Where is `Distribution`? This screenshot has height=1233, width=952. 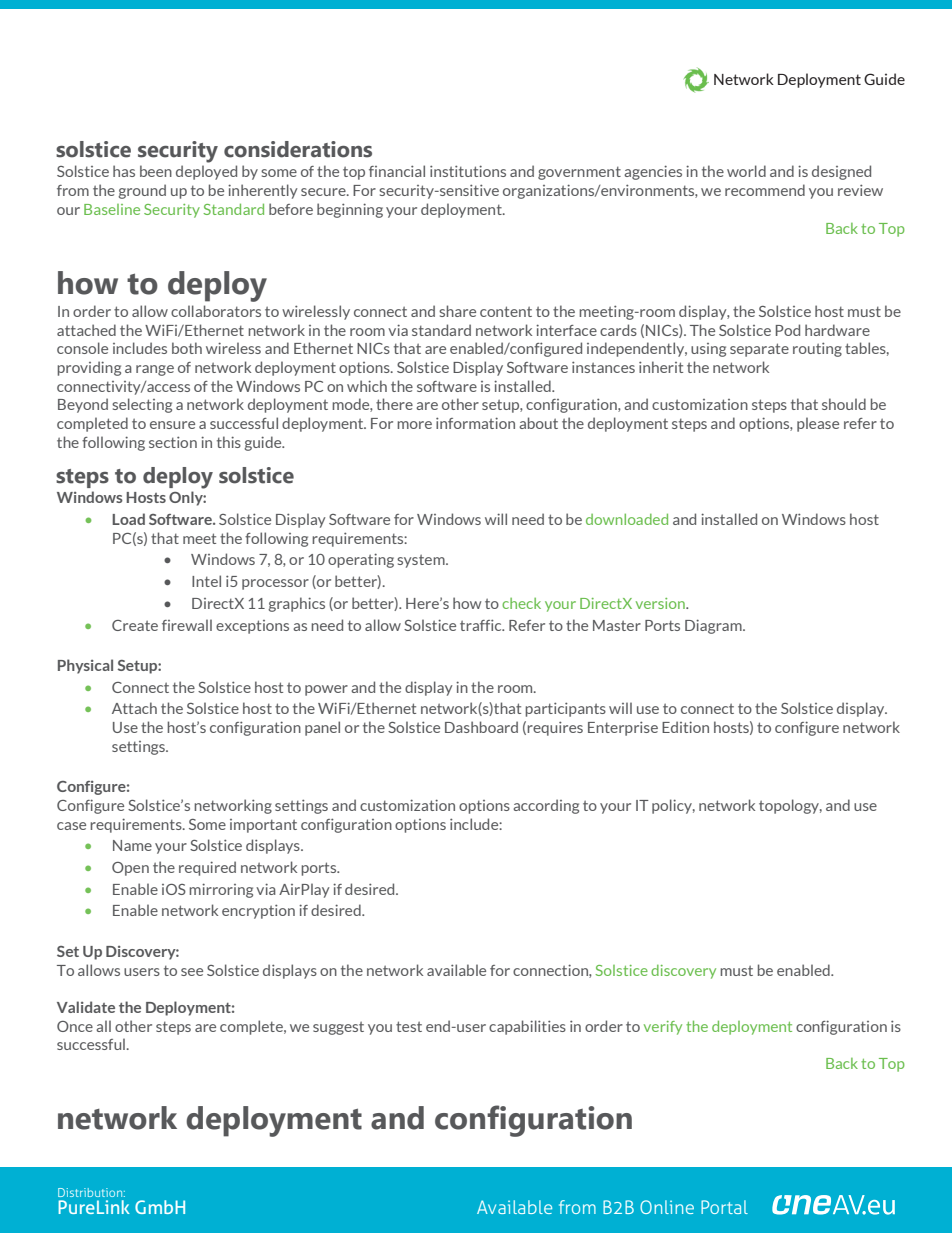 Distribution is located at coordinates (91, 1192).
